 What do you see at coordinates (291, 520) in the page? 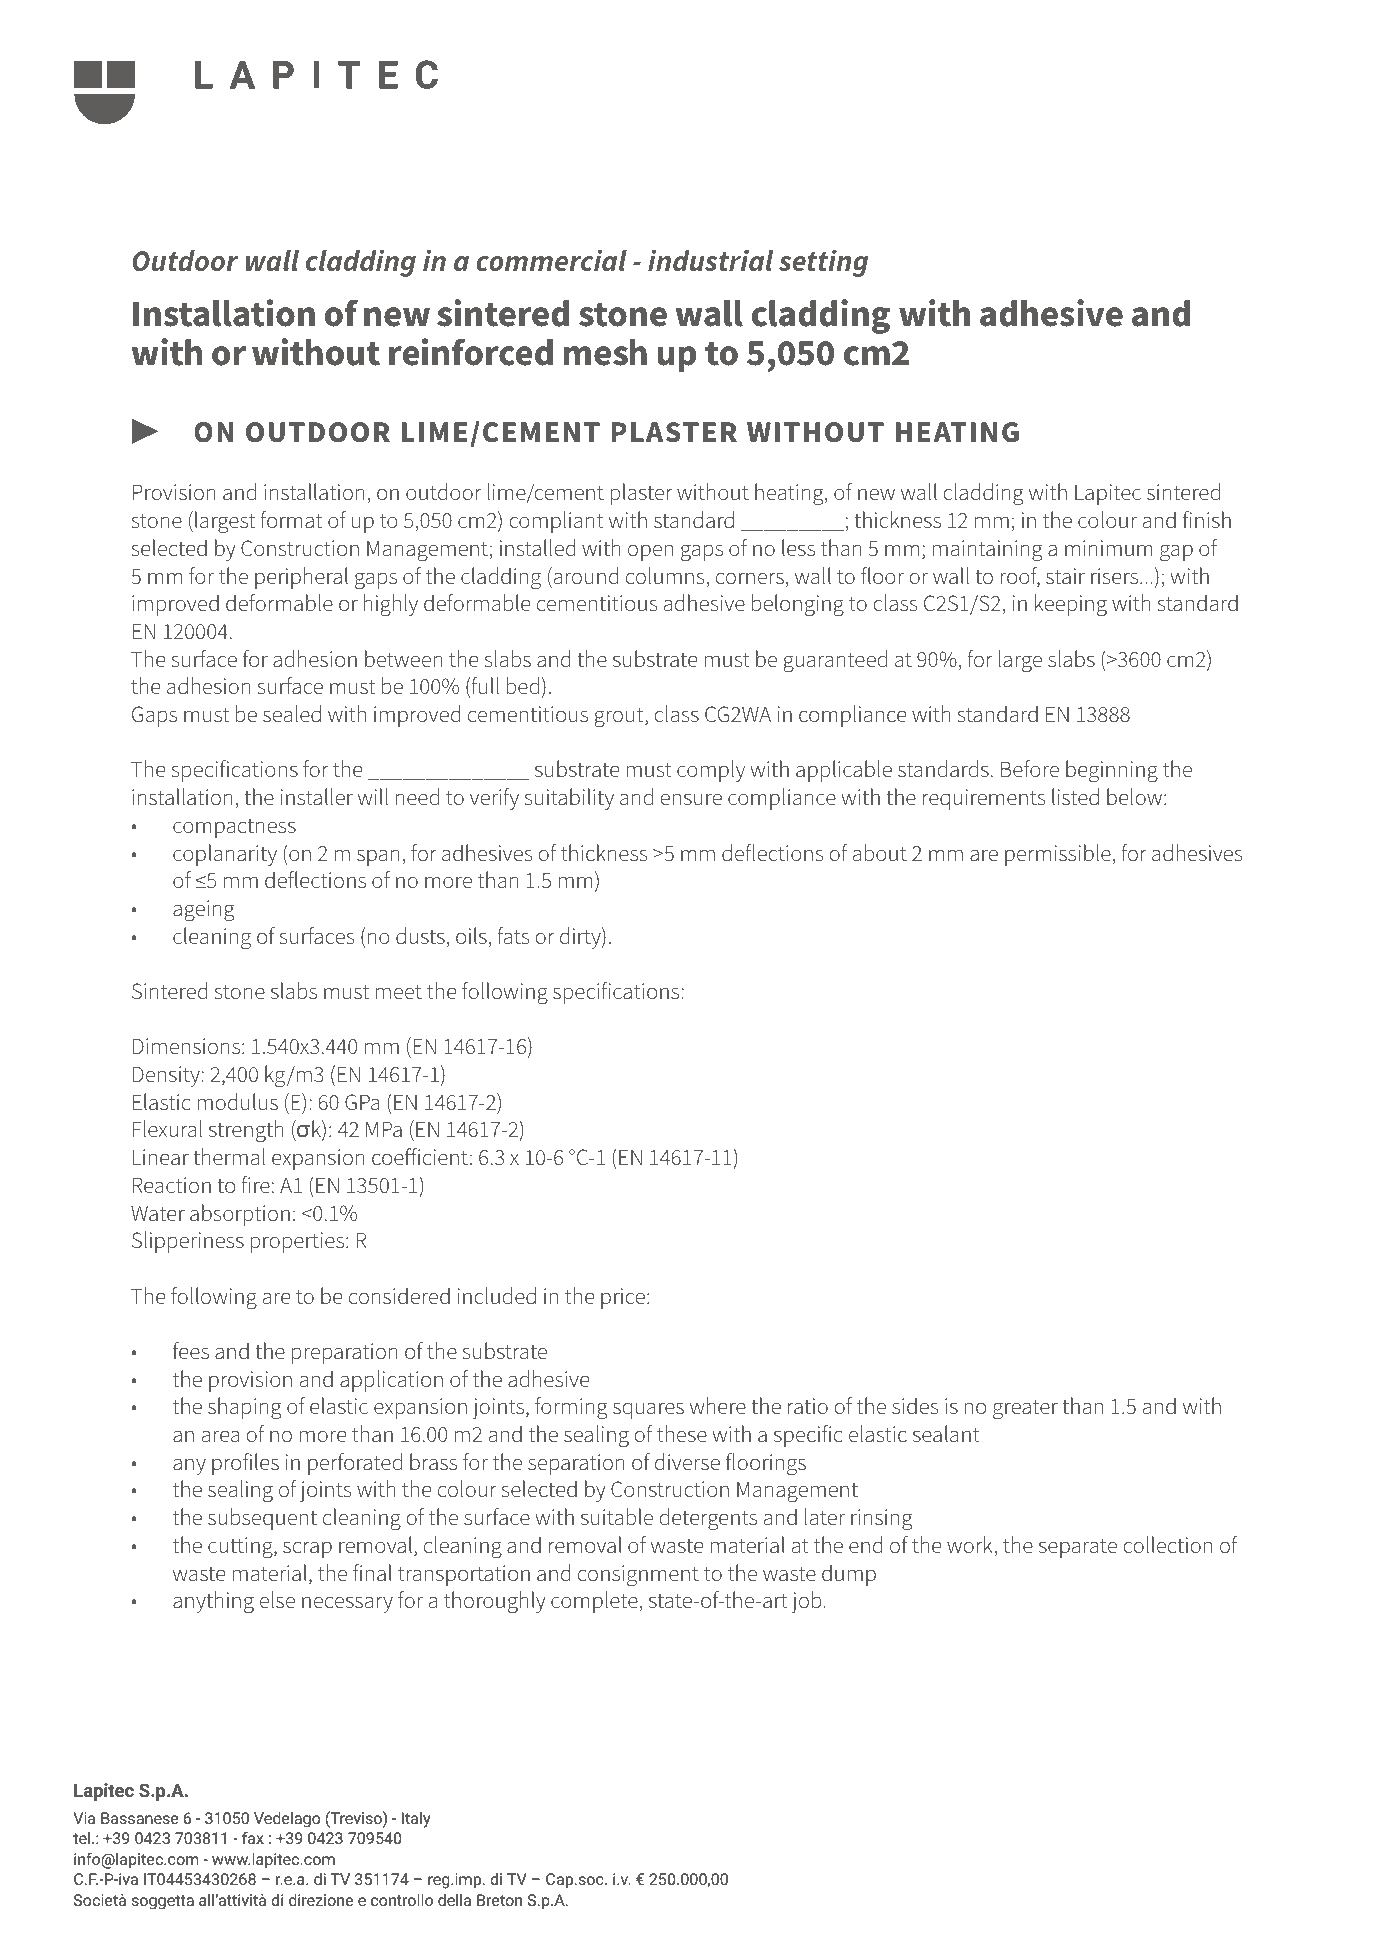
I see `format` at bounding box center [291, 520].
